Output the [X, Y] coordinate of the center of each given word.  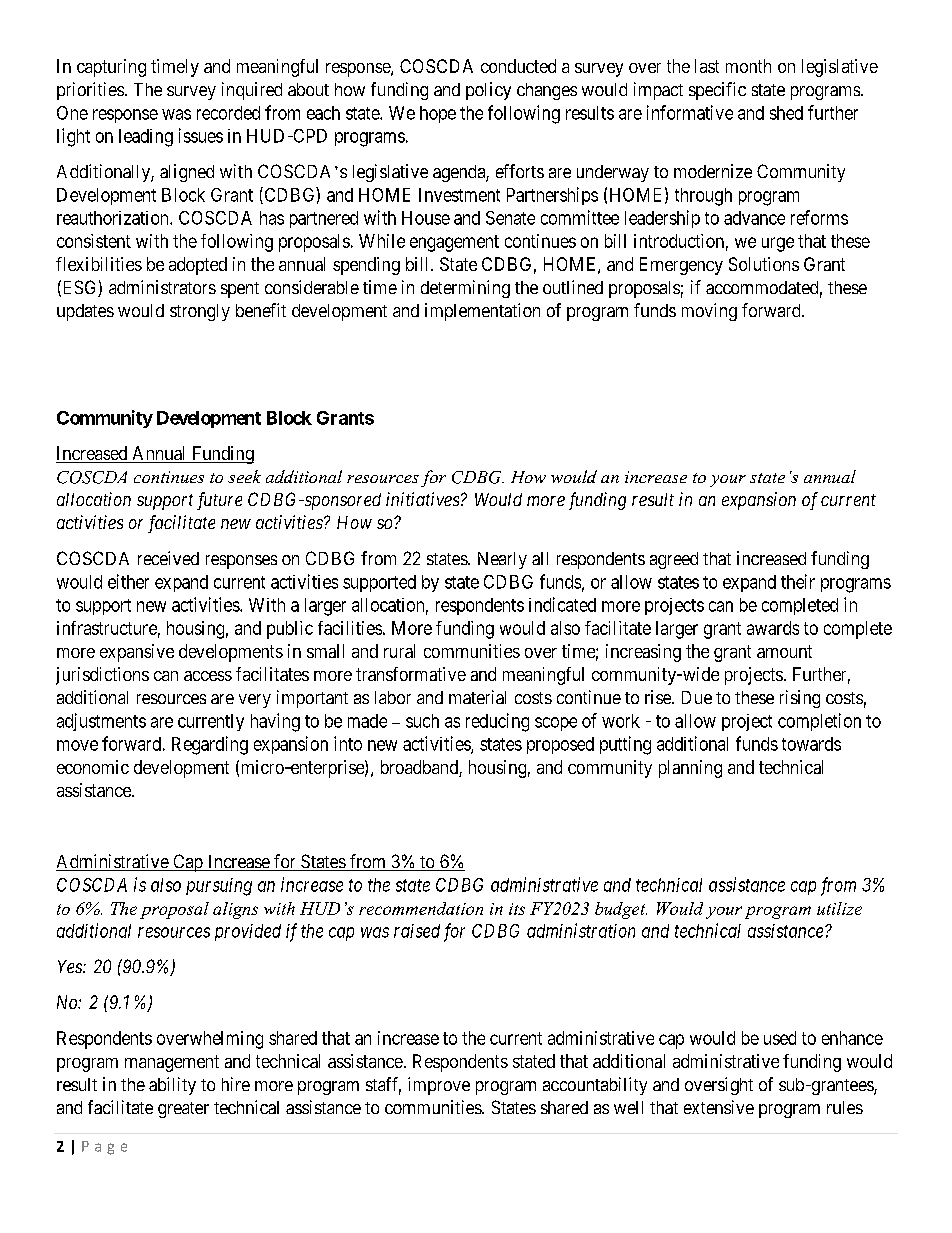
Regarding [210, 745]
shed [786, 113]
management [172, 1063]
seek [244, 476]
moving [709, 312]
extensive [719, 1107]
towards [811, 744]
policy [488, 91]
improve [439, 1086]
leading [146, 138]
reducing [497, 722]
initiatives [422, 499]
